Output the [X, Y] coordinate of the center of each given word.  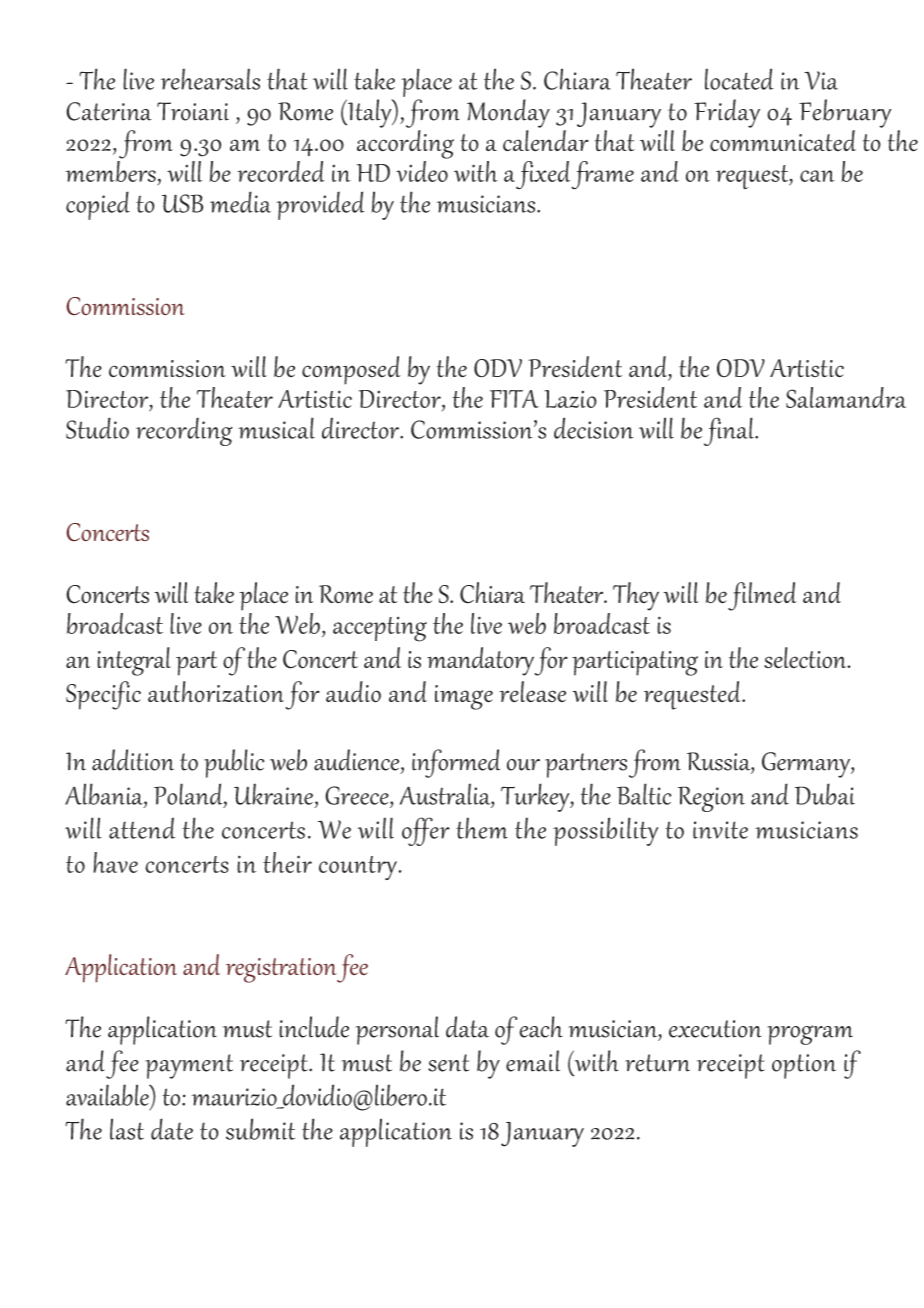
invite [720, 830]
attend [142, 828]
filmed [762, 596]
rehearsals [210, 79]
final [730, 431]
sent [449, 1063]
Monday [508, 113]
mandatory [480, 661]
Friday [727, 113]
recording [184, 431]
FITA [514, 399]
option [804, 1066]
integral [134, 661]
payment [189, 1066]
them [482, 828]
